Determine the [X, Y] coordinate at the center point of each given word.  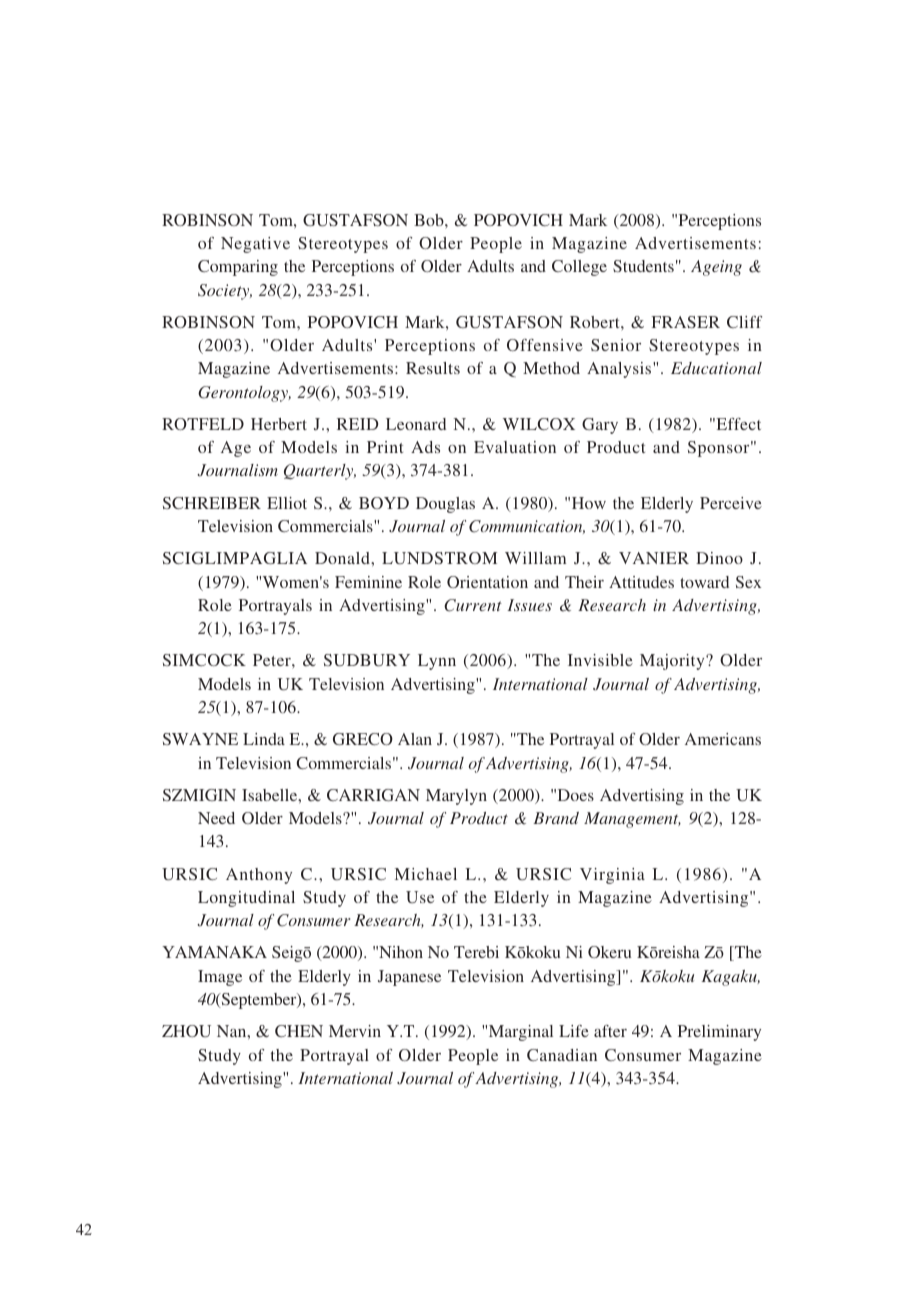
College [579, 268]
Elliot [287, 503]
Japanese [409, 978]
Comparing [238, 268]
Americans [723, 739]
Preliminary [719, 1033]
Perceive [731, 503]
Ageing [716, 268]
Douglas [445, 505]
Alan [415, 739]
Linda [264, 739]
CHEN [299, 1031]
